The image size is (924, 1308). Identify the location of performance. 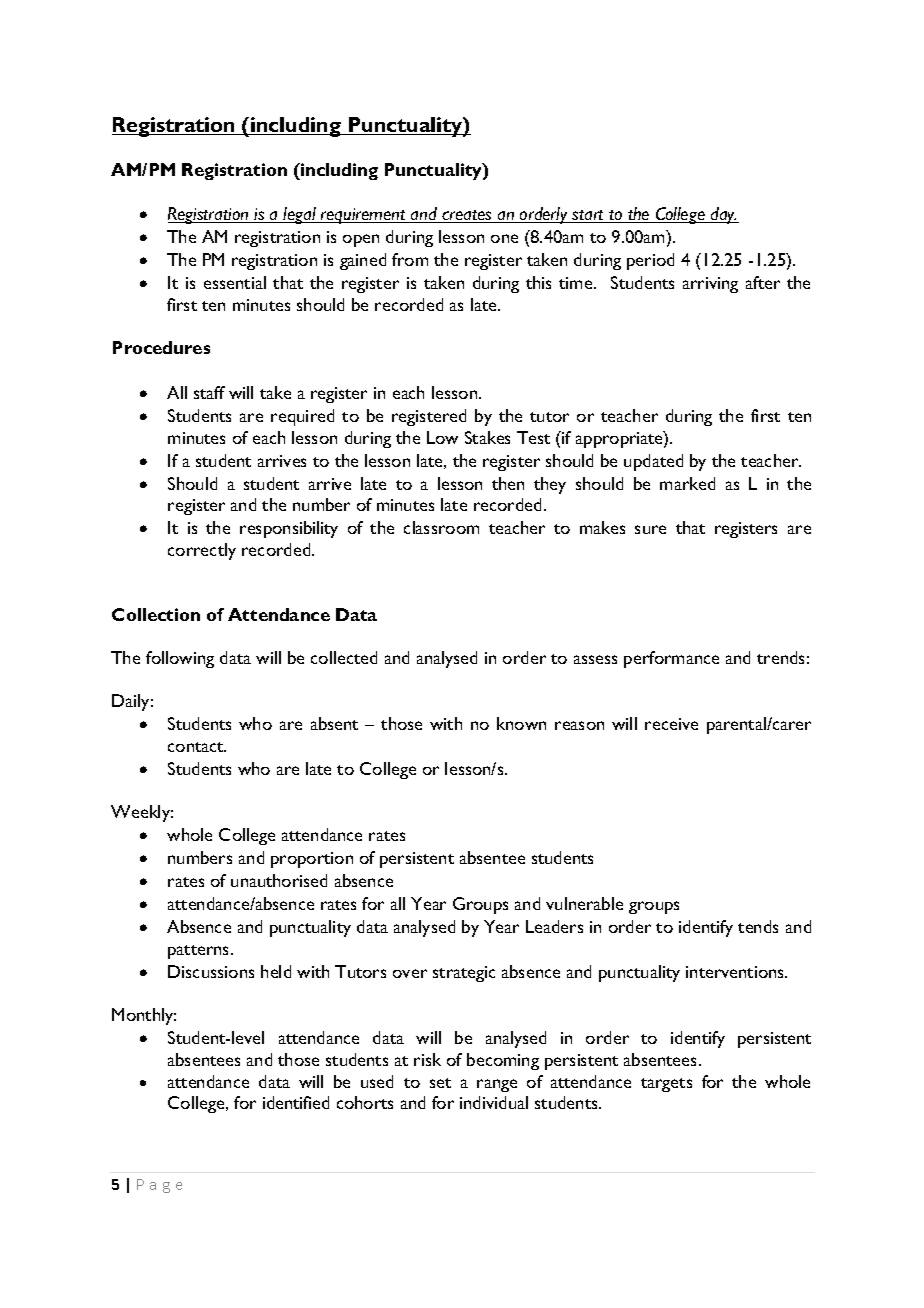
(671, 659).
